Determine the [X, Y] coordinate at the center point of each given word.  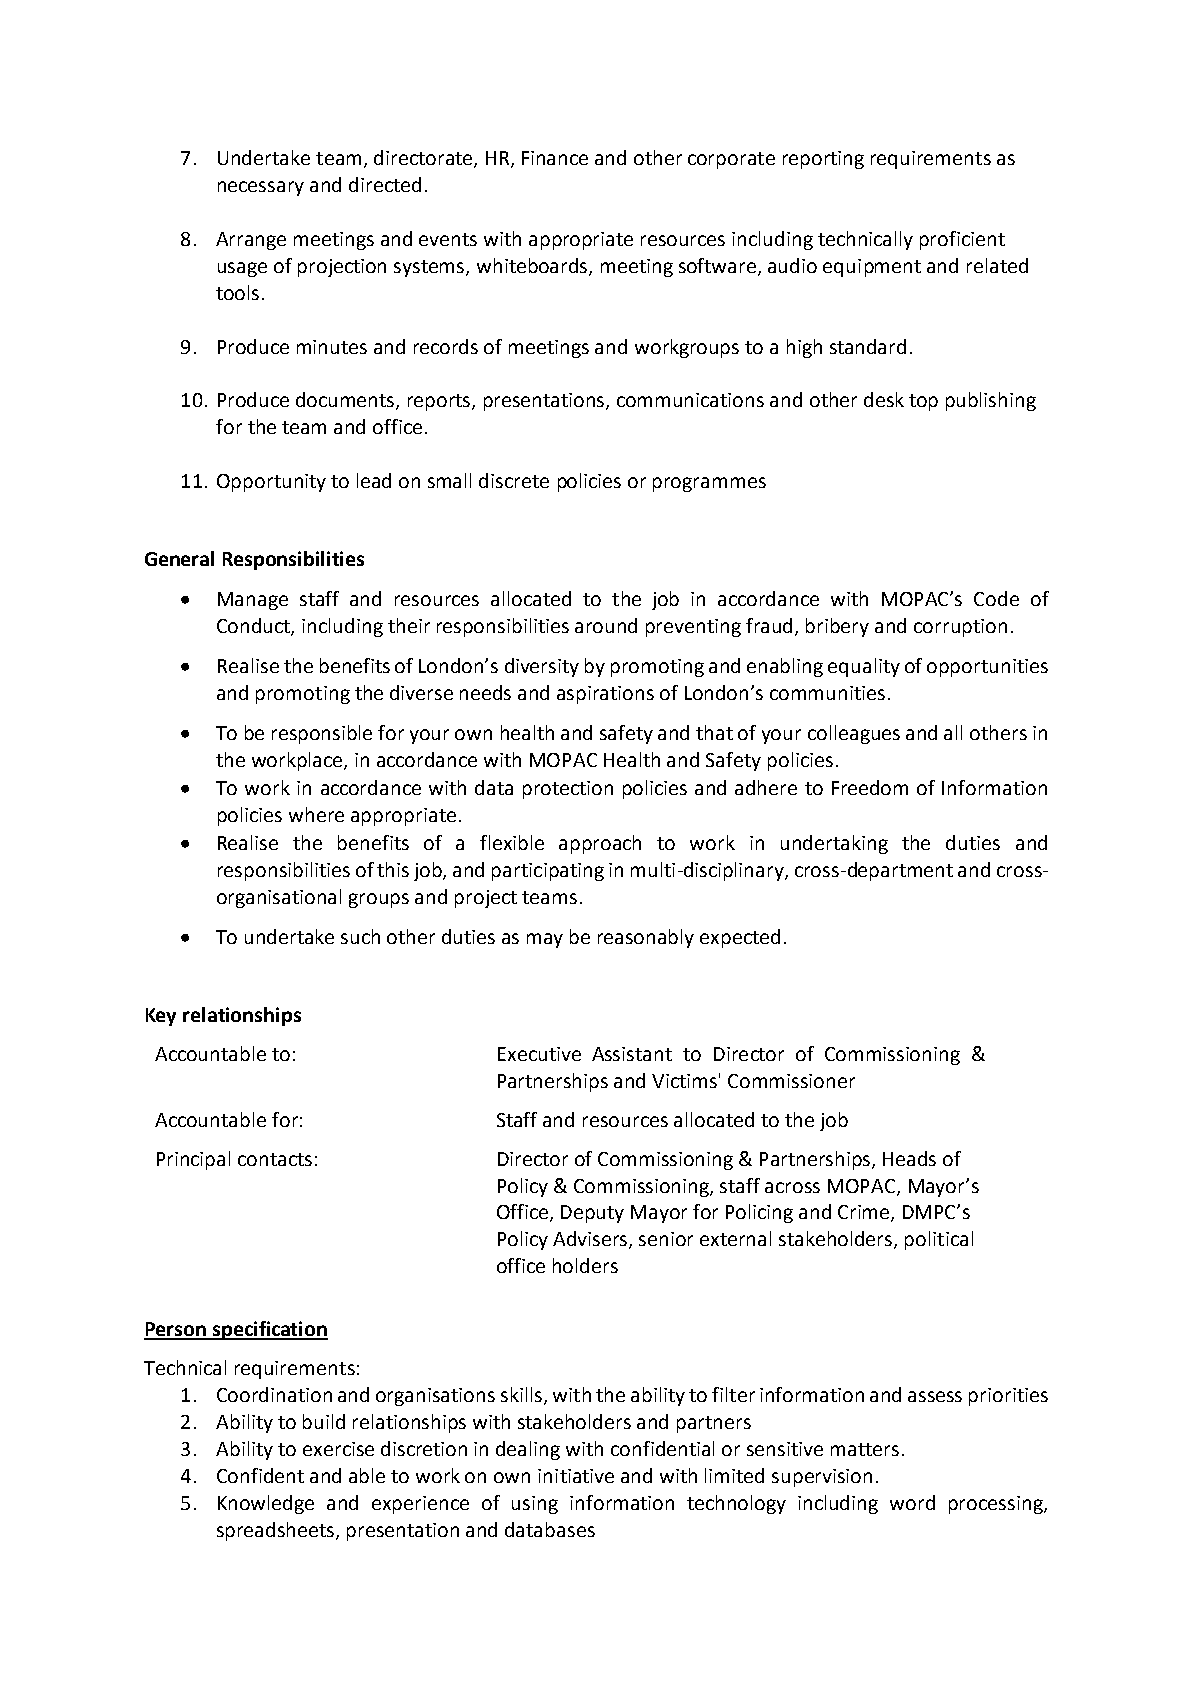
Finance [555, 158]
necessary [261, 188]
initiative [576, 1476]
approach [600, 844]
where [316, 814]
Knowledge [266, 1504]
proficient [962, 240]
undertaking [834, 844]
